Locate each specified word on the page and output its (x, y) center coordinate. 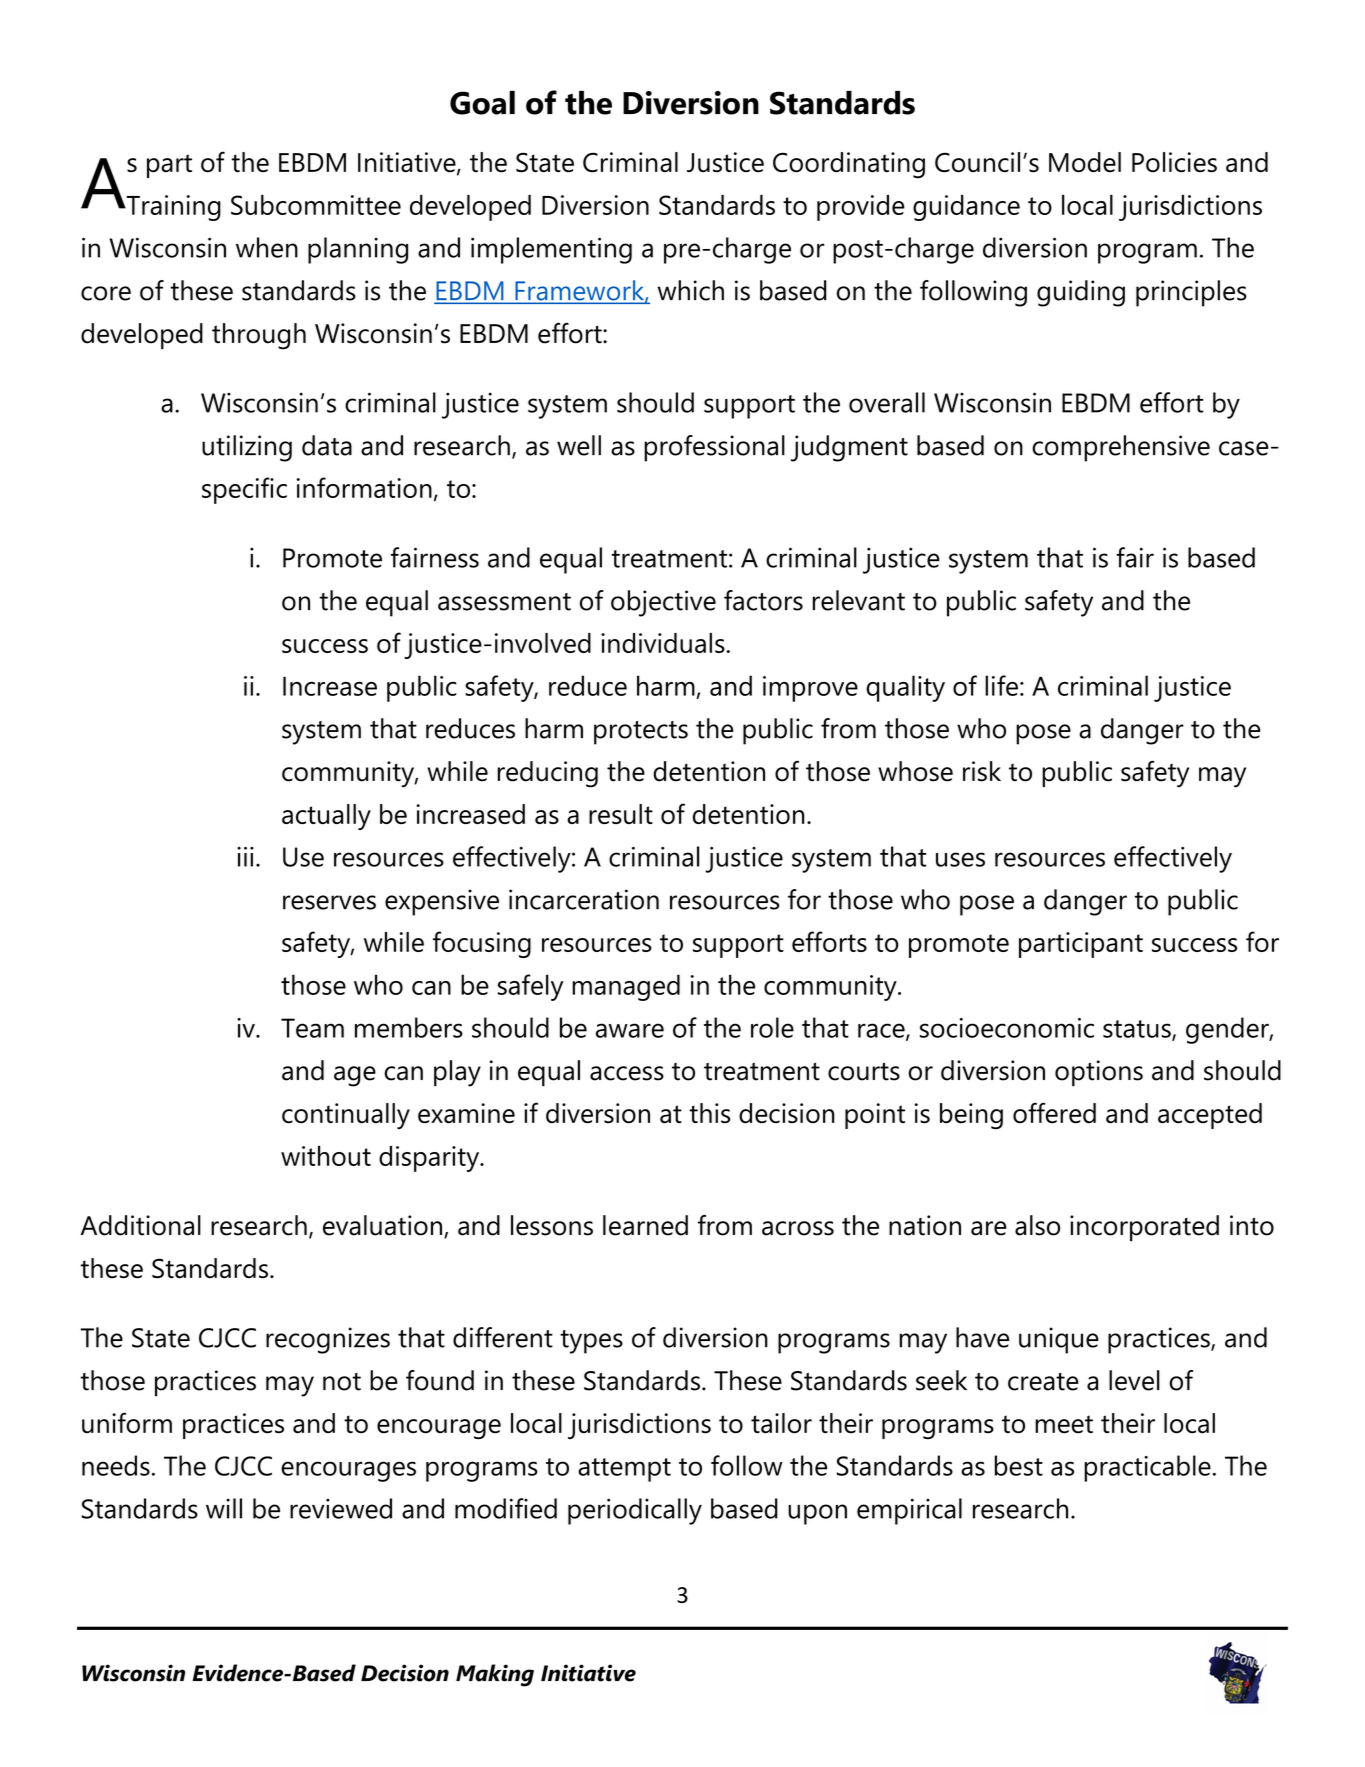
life (1001, 685)
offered (1054, 1113)
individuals (664, 643)
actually (326, 817)
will (224, 1508)
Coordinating (849, 165)
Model (1085, 162)
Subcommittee (316, 205)
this (709, 1113)
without (326, 1156)
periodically (635, 1511)
